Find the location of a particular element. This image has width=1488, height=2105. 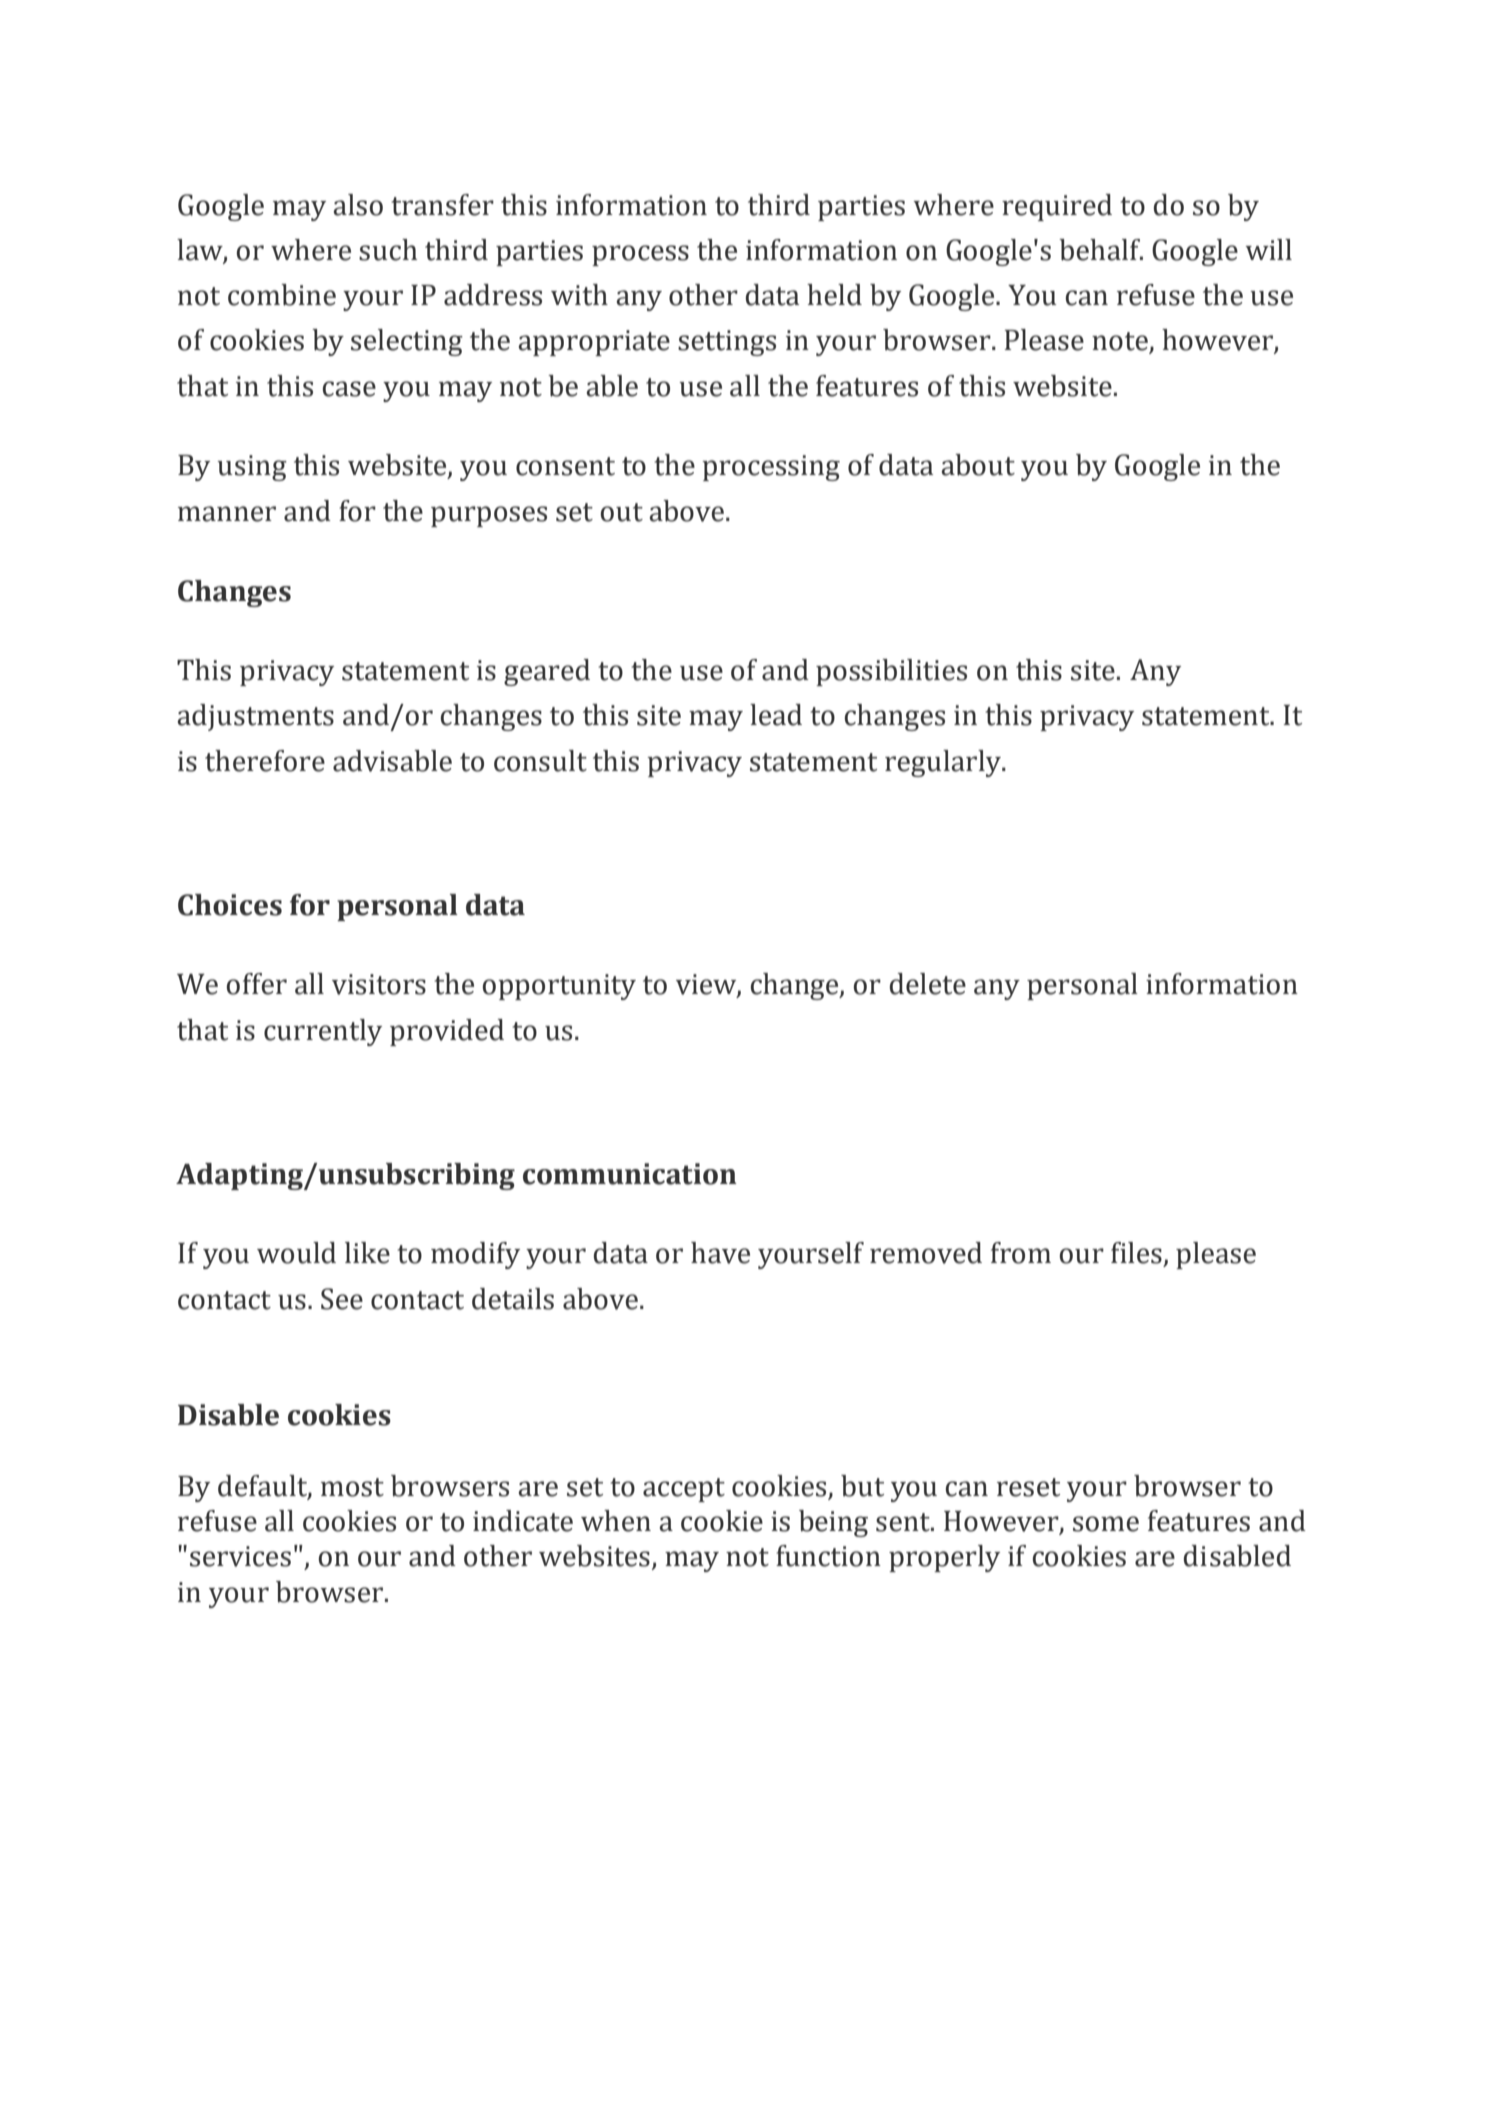

currently is located at coordinates (323, 1032).
